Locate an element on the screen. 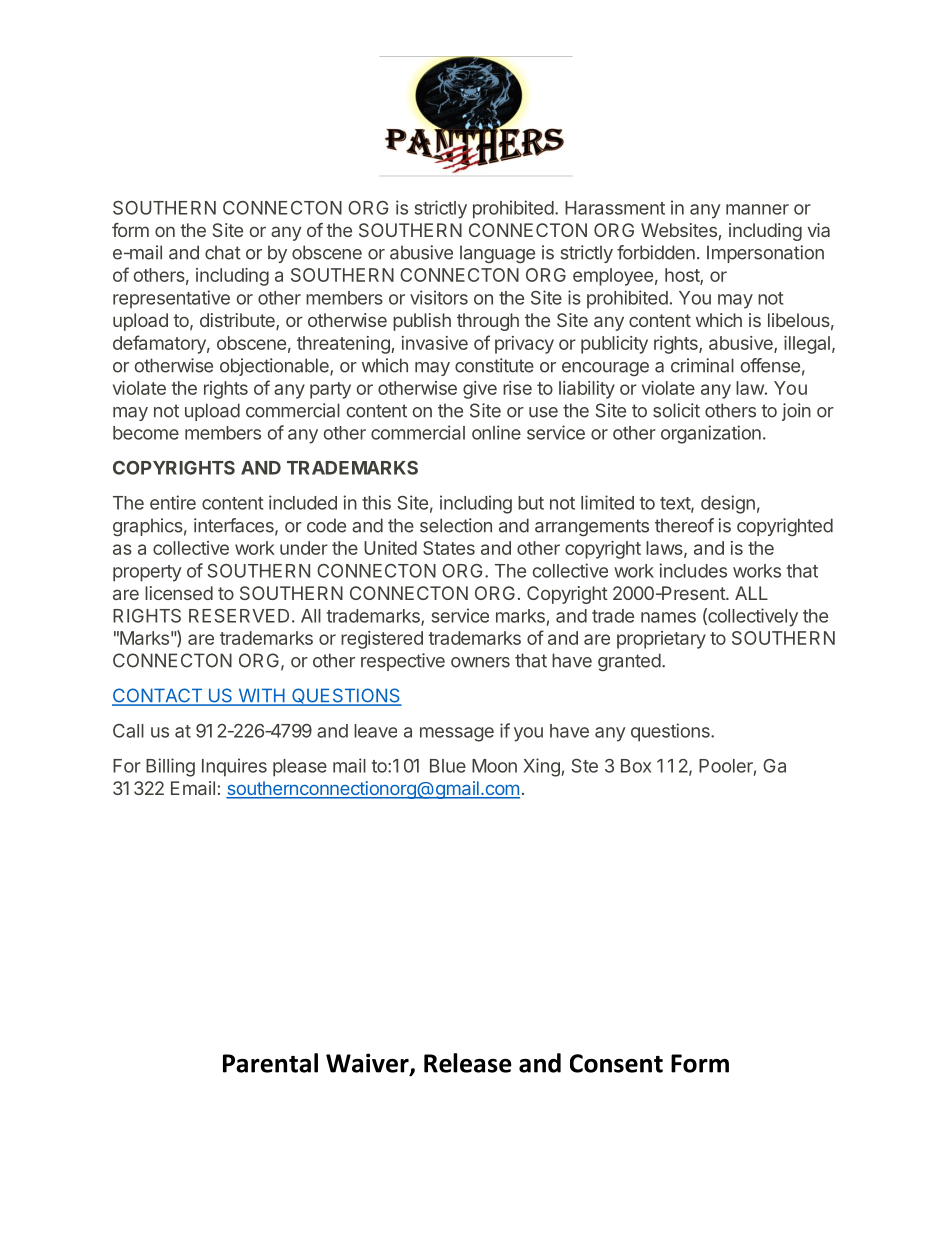 This screenshot has width=952, height=1233. objectionable is located at coordinates (275, 367).
